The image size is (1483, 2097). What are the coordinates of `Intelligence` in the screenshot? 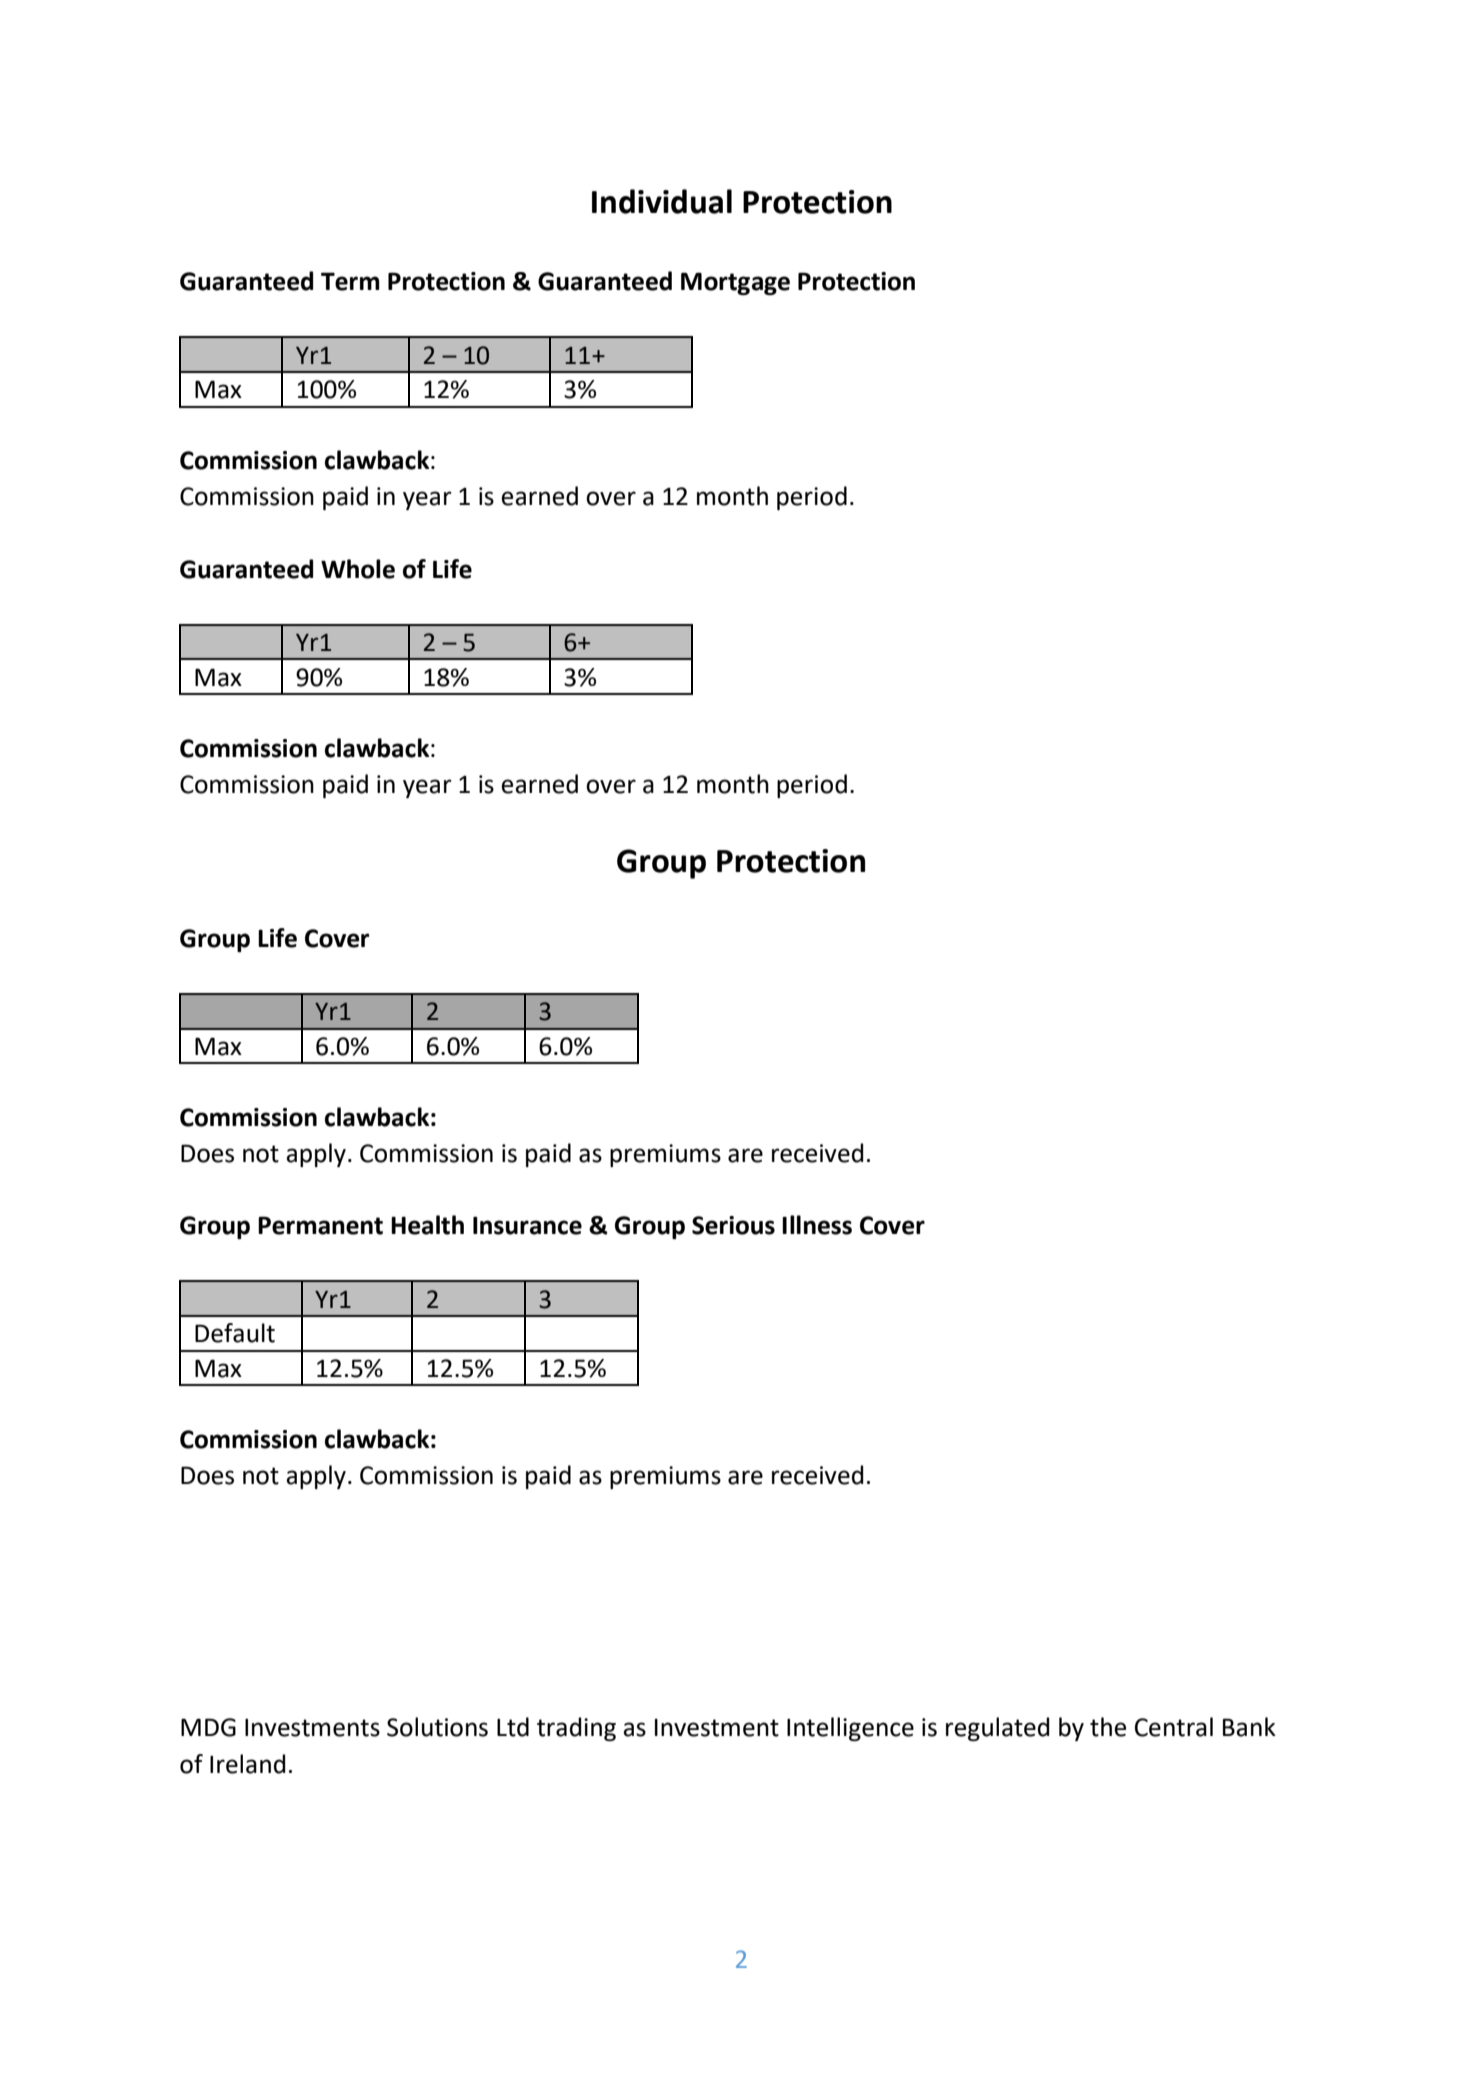 It's located at (850, 1729).
